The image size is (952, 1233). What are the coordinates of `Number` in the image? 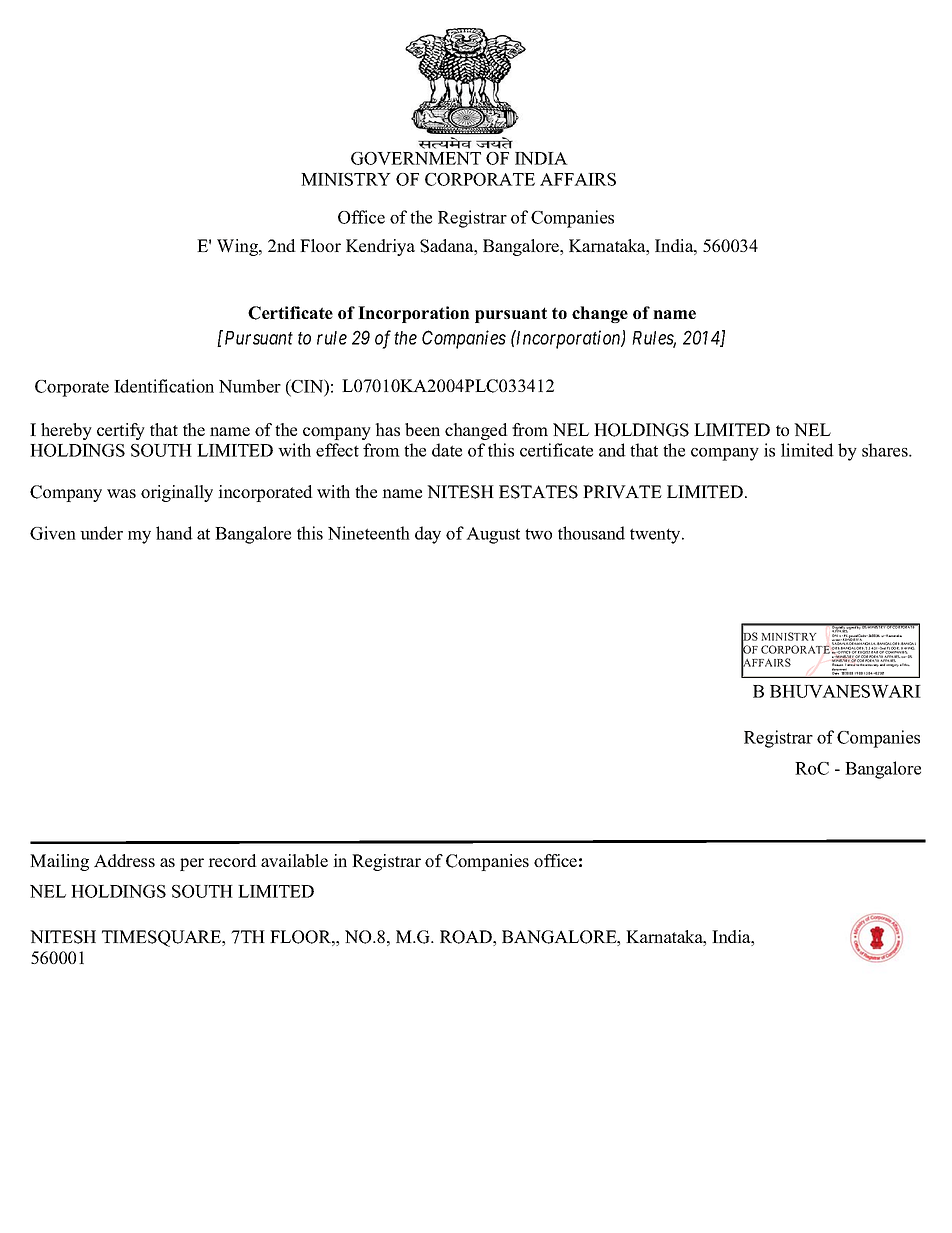 It's located at (250, 386).
